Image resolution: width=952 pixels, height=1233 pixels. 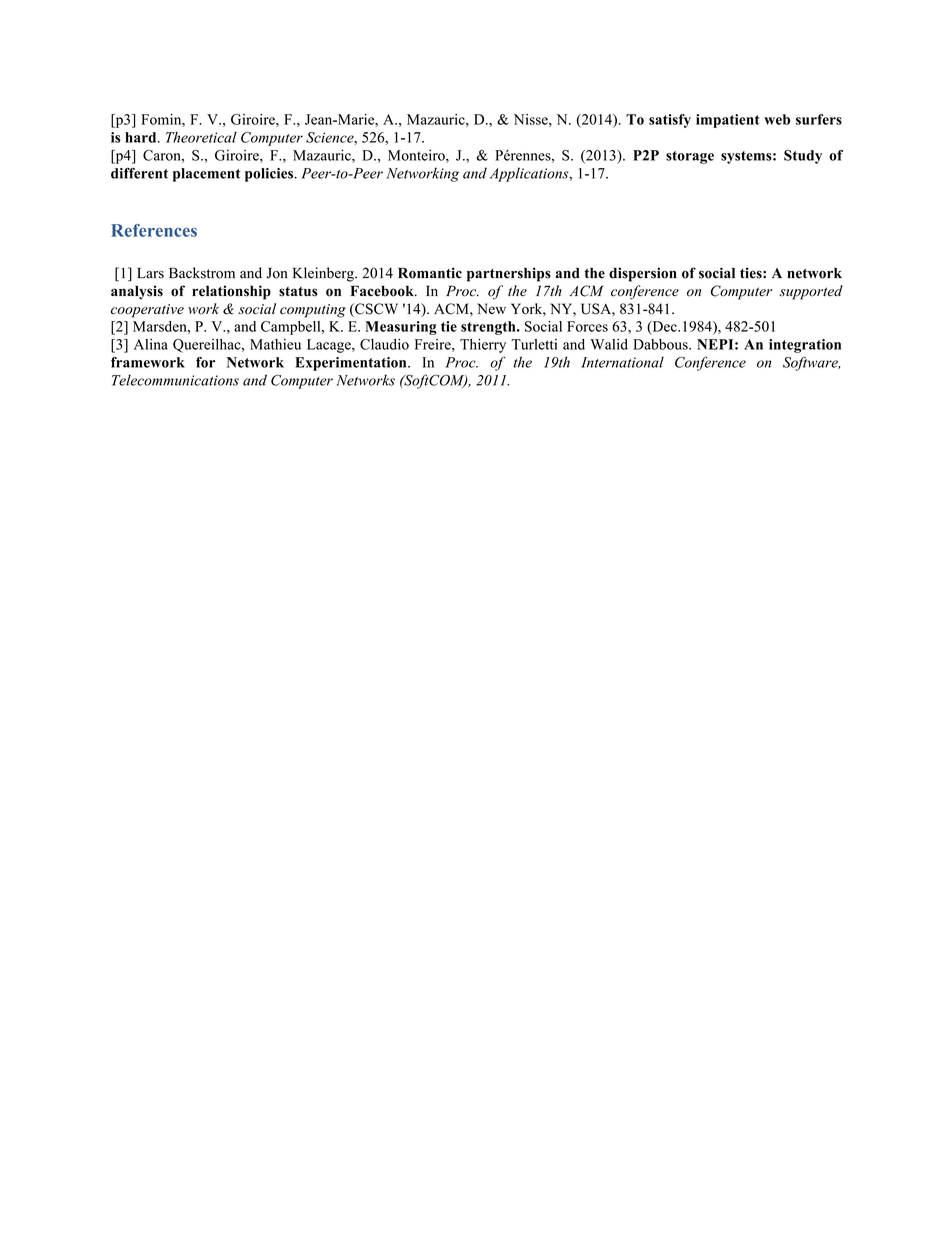 What do you see at coordinates (728, 121) in the screenshot?
I see `impatient` at bounding box center [728, 121].
